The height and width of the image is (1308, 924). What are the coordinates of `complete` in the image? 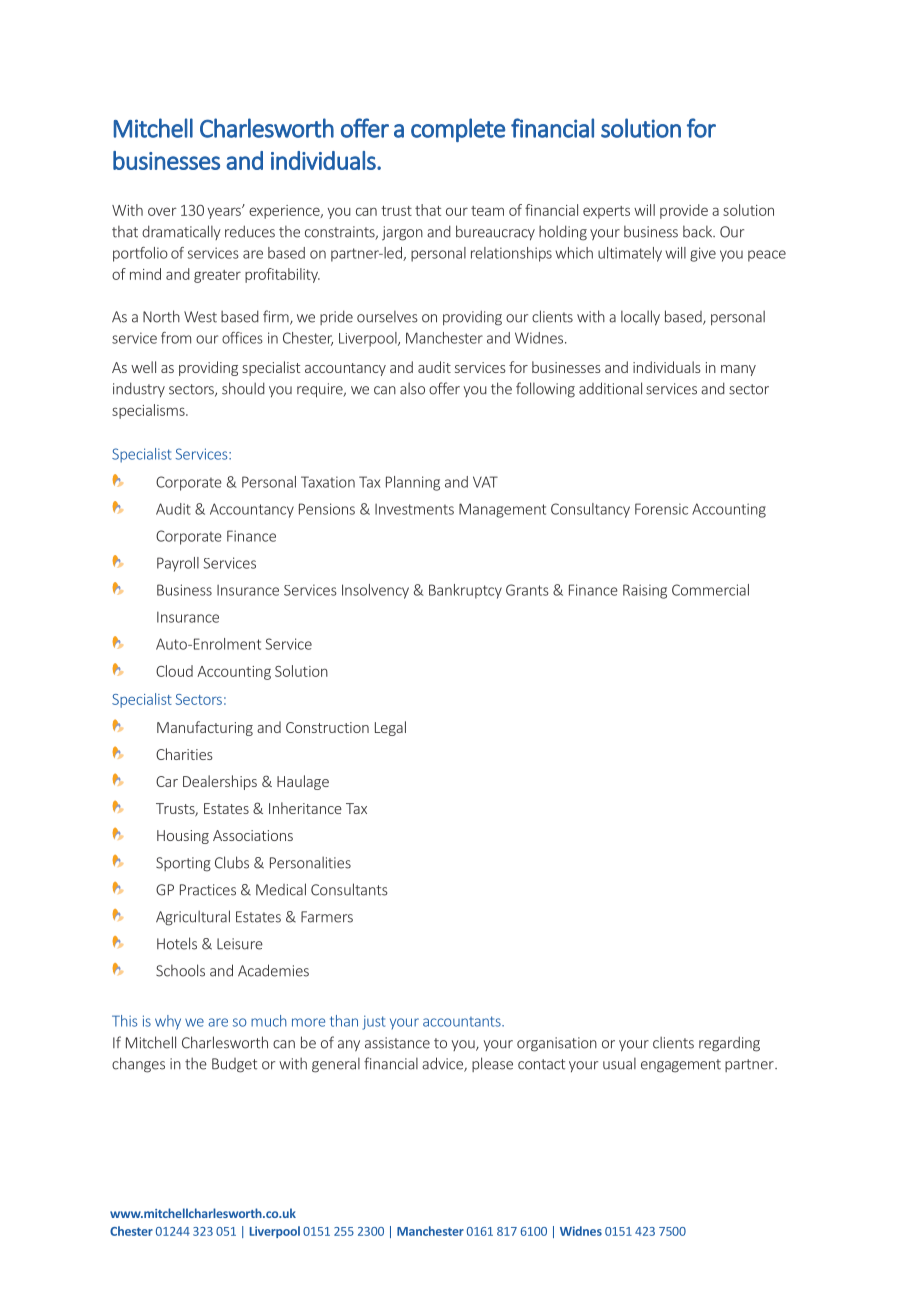 It's located at (458, 130).
